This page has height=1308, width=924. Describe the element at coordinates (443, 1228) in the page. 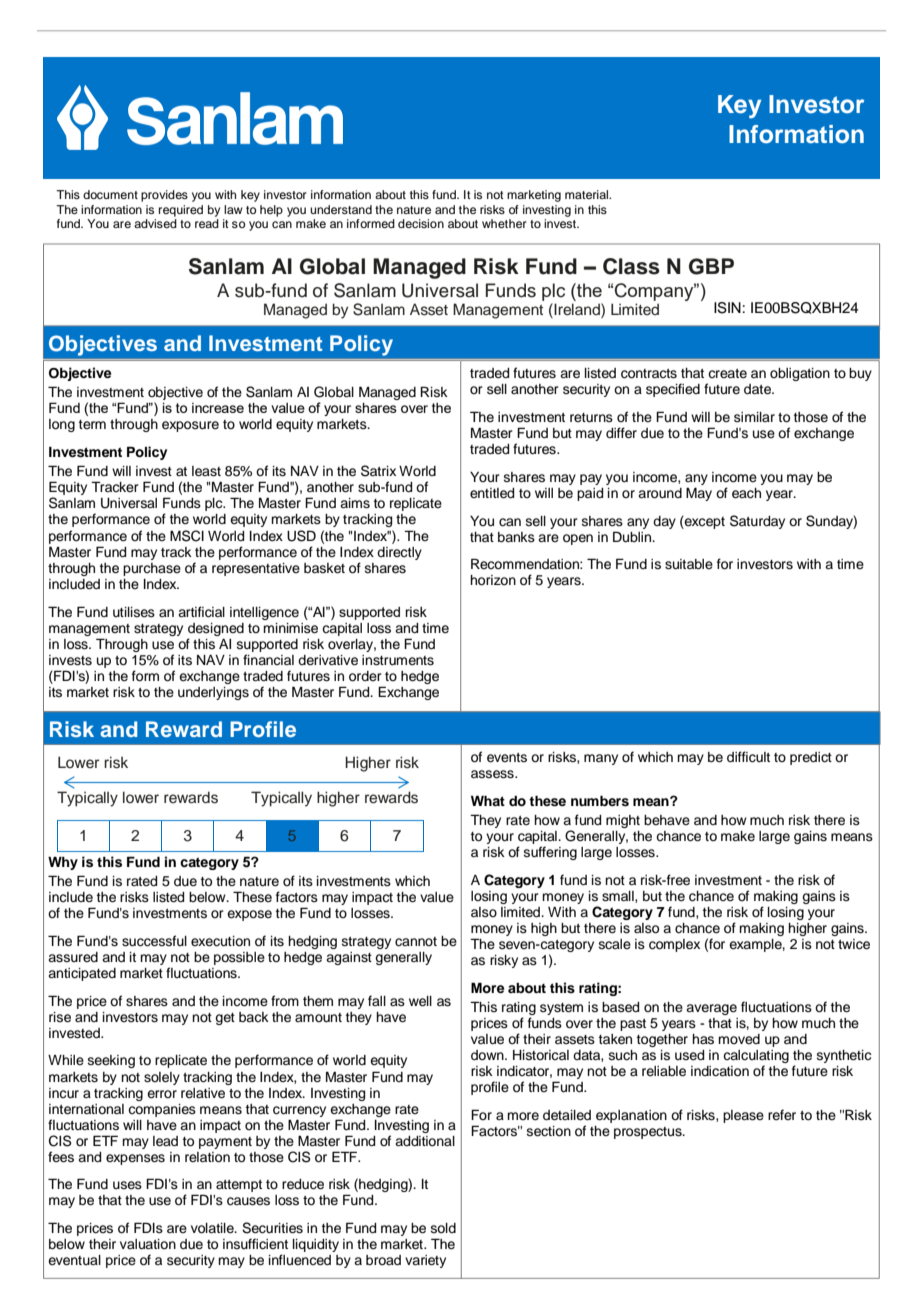

I see `sold` at that location.
